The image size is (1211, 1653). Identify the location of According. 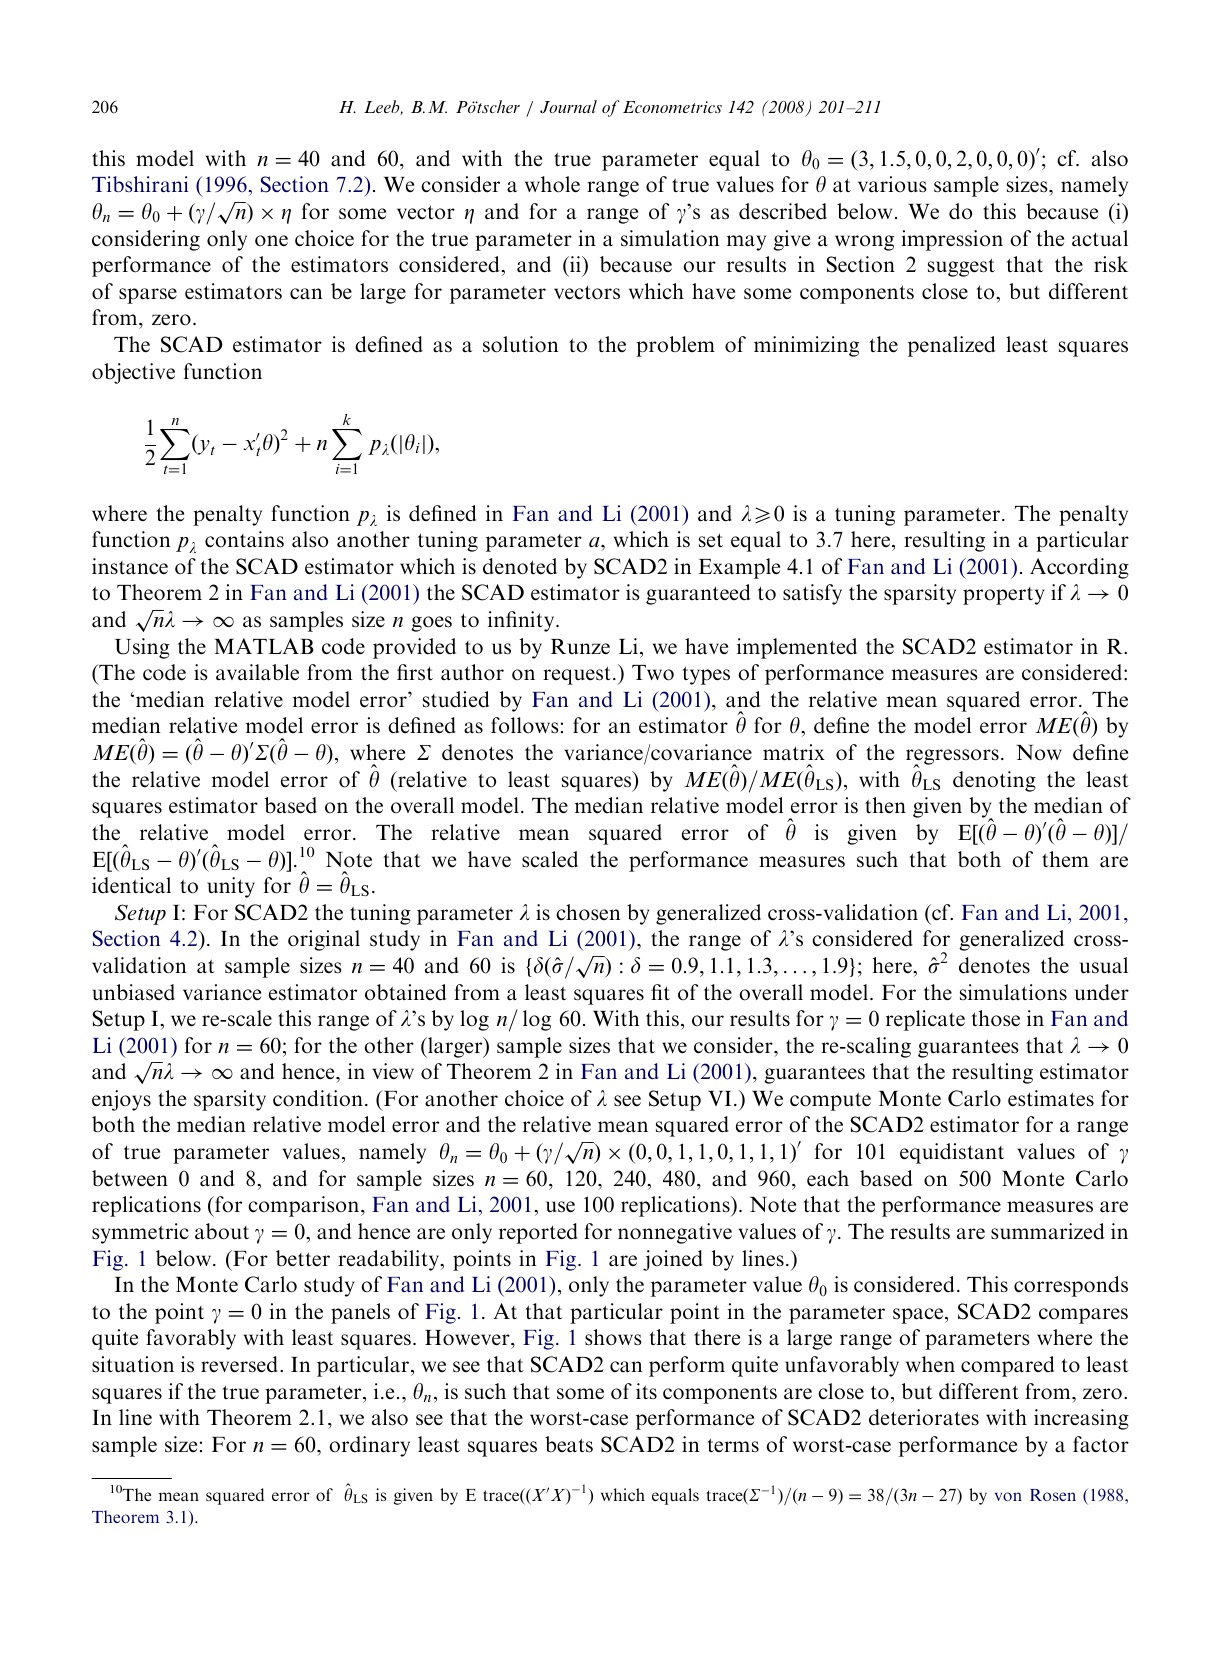
(1079, 568).
